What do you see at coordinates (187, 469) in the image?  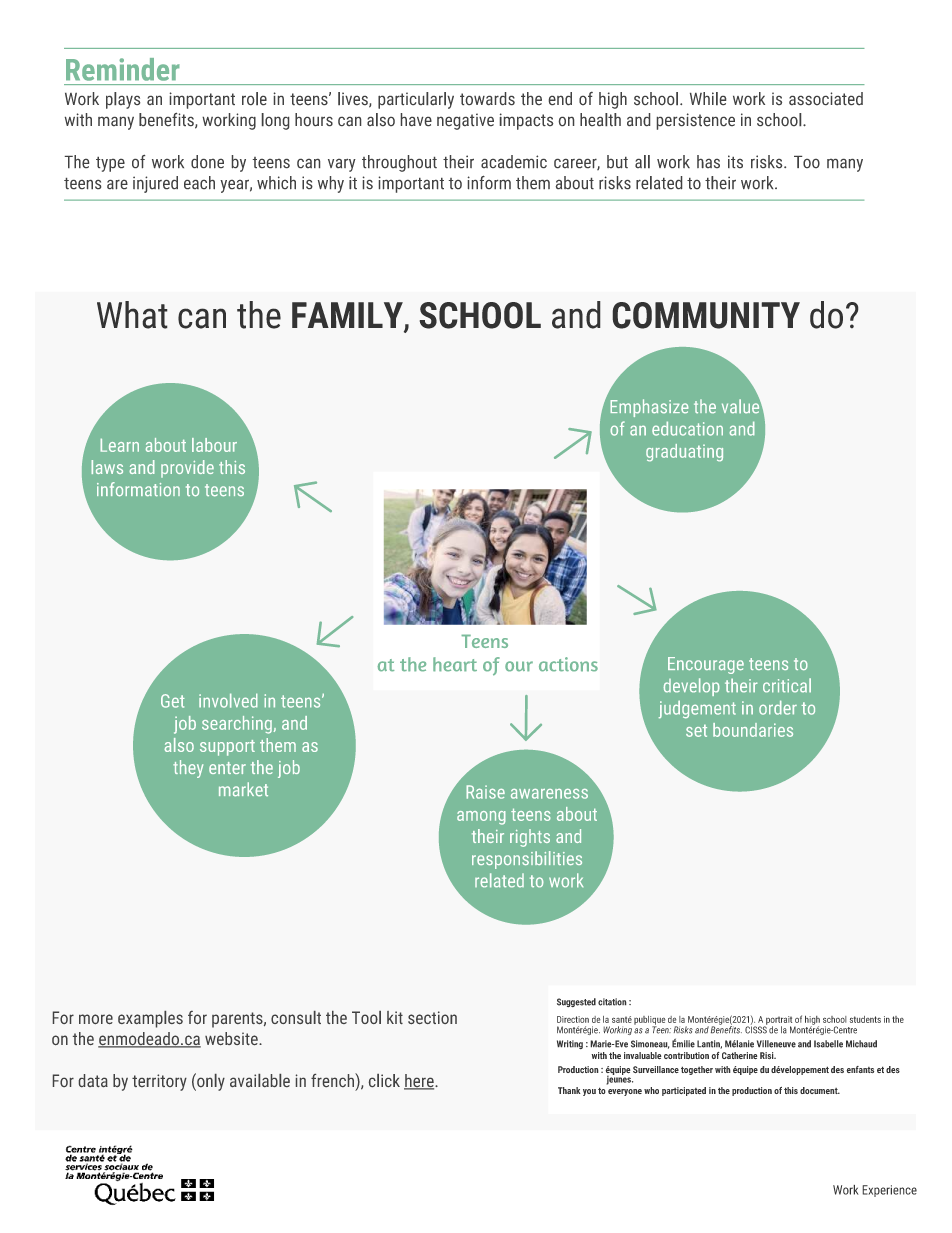 I see `provide` at bounding box center [187, 469].
